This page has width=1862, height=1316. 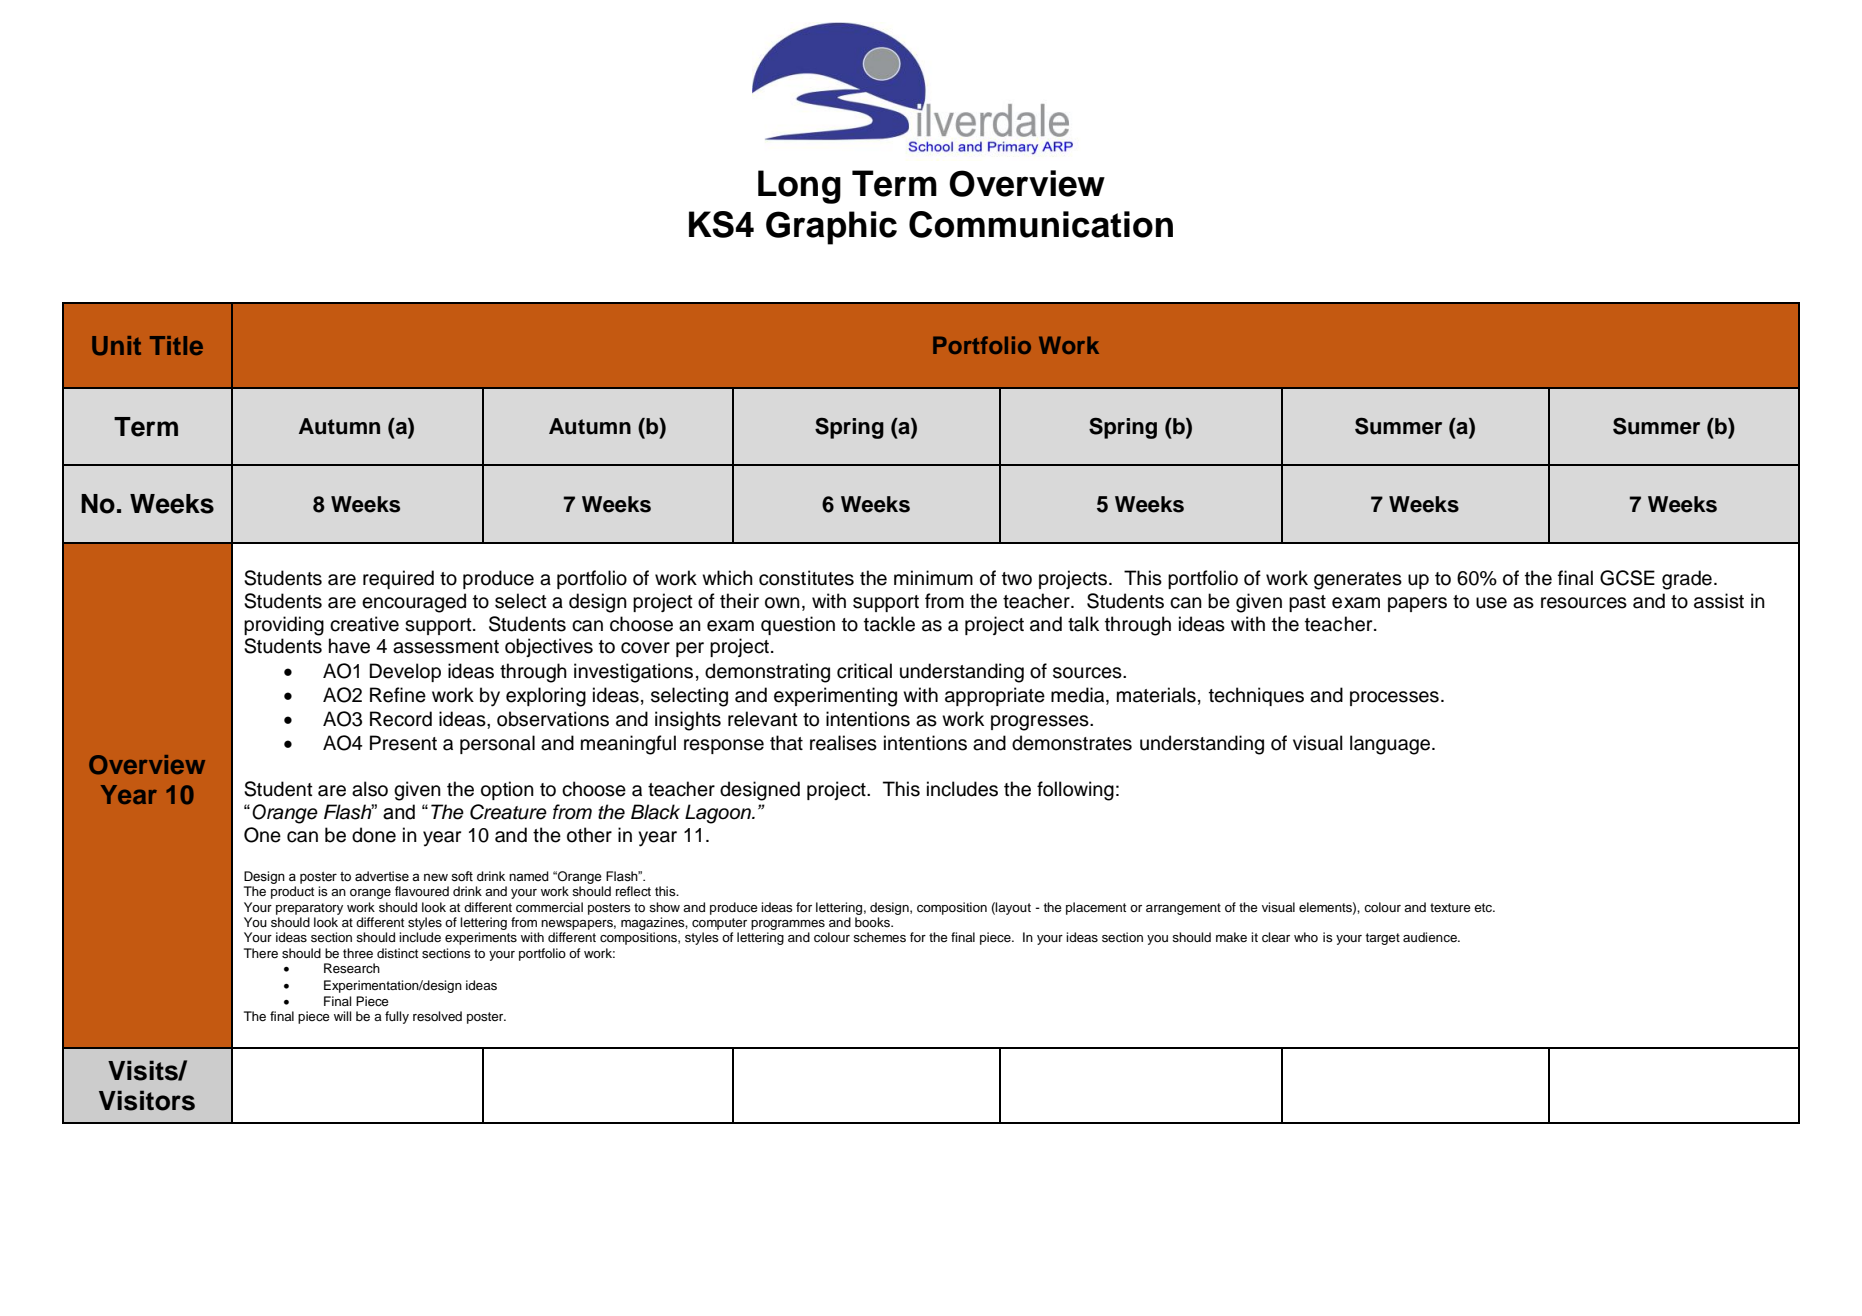 I want to click on have, so click(x=349, y=646).
